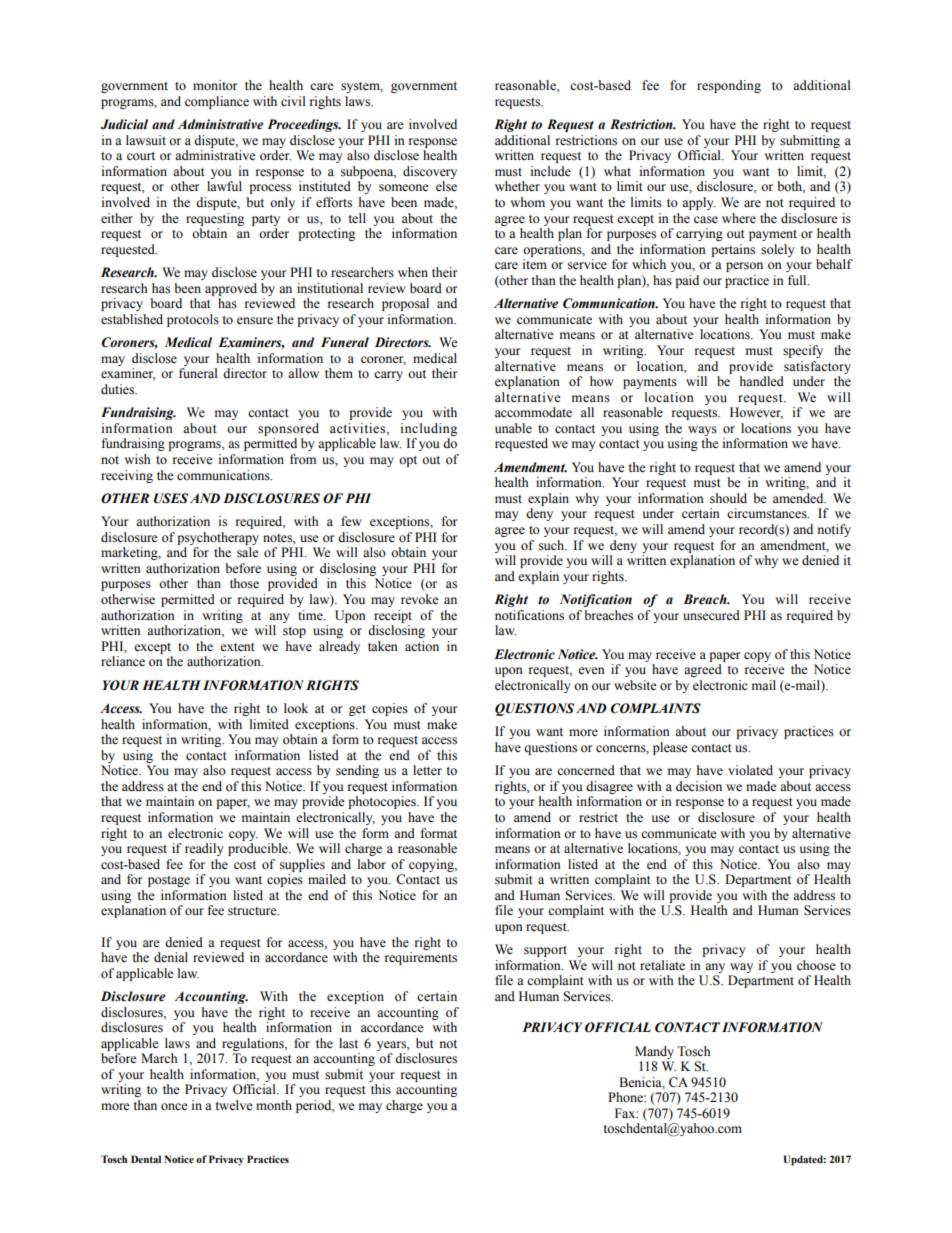 The image size is (952, 1233). Describe the element at coordinates (244, 583) in the screenshot. I see `those` at that location.
